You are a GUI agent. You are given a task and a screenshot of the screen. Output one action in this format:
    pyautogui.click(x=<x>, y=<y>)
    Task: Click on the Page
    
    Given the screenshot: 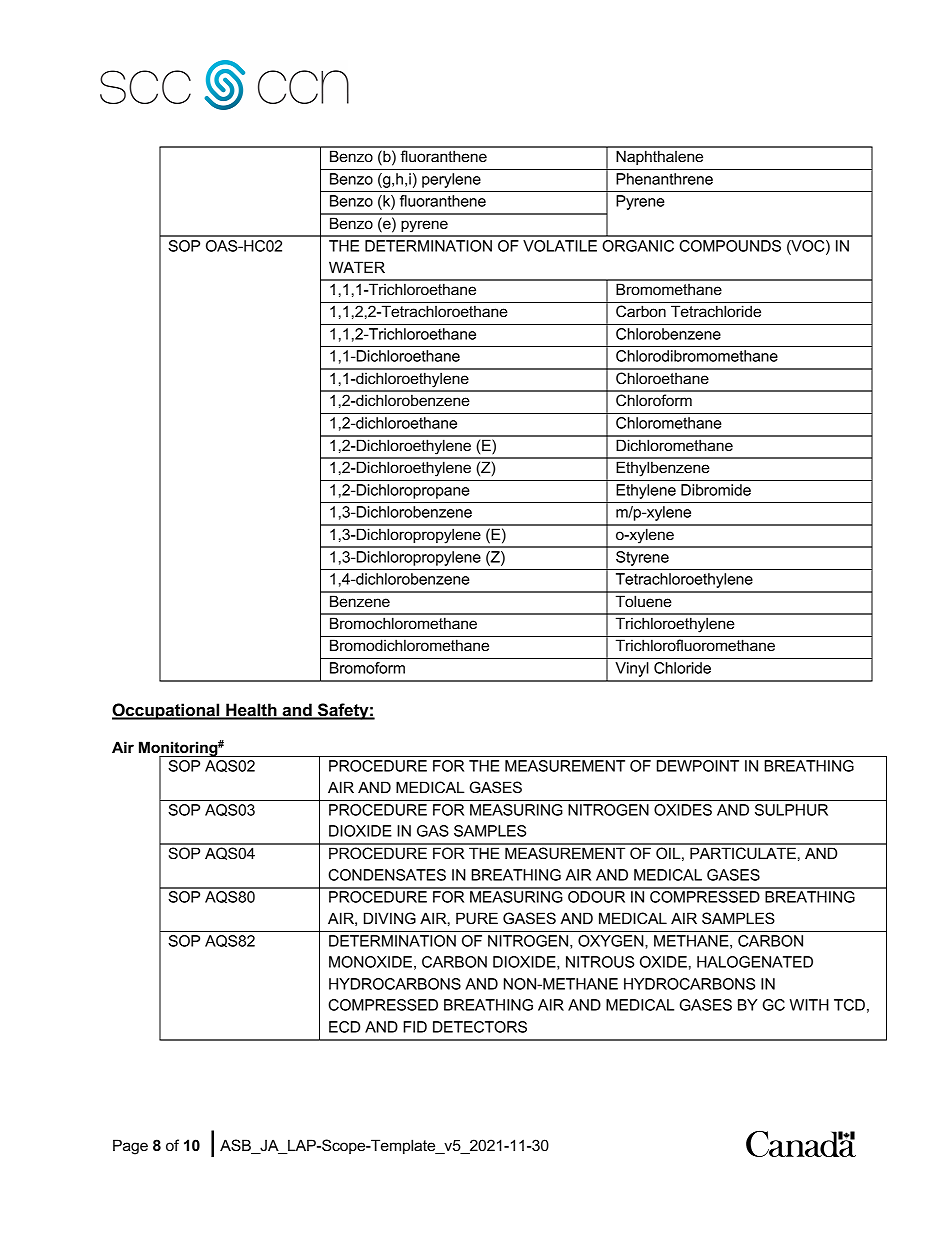 What is the action you would take?
    pyautogui.click(x=130, y=1147)
